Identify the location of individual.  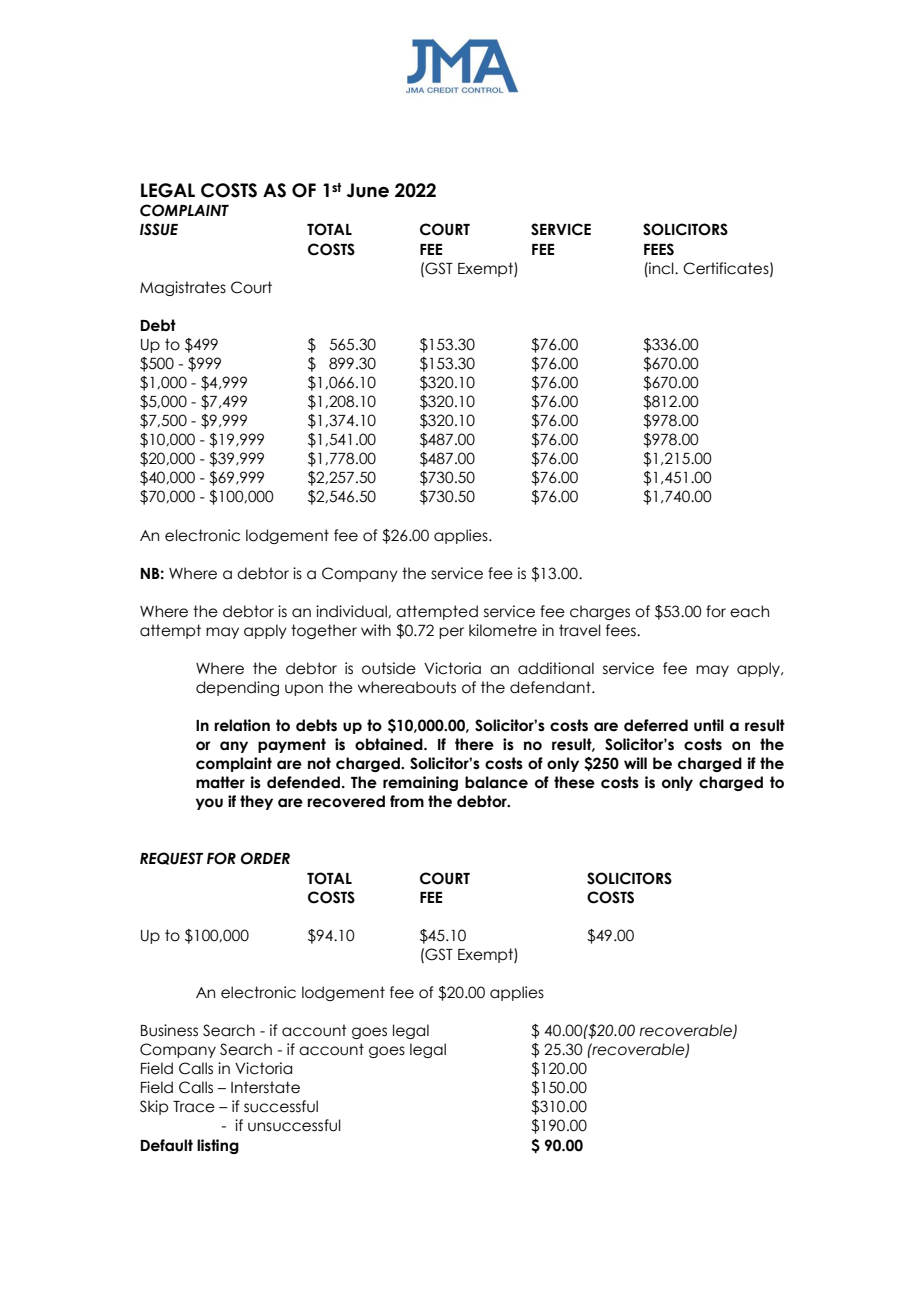
(352, 611).
